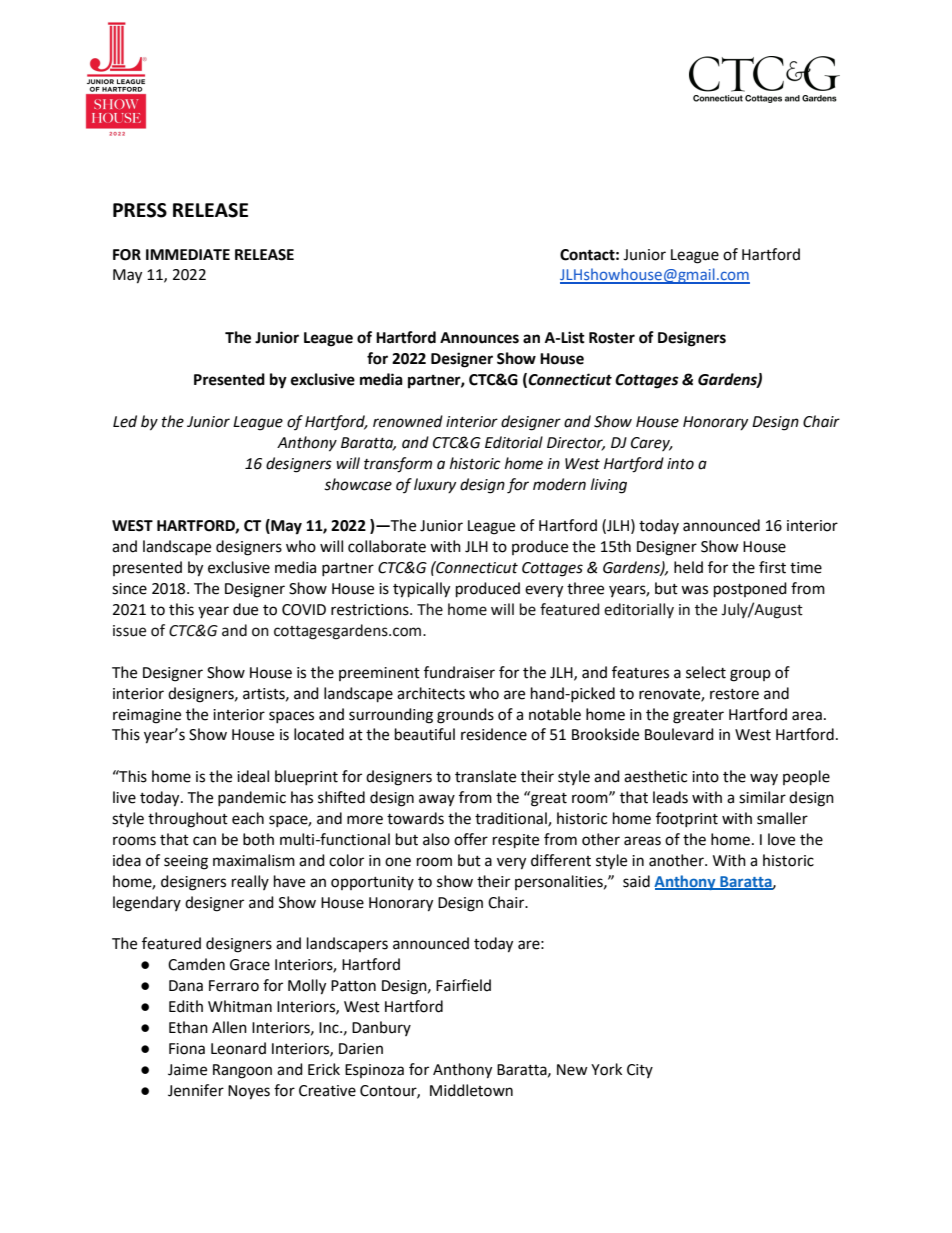  I want to click on living, so click(609, 486).
